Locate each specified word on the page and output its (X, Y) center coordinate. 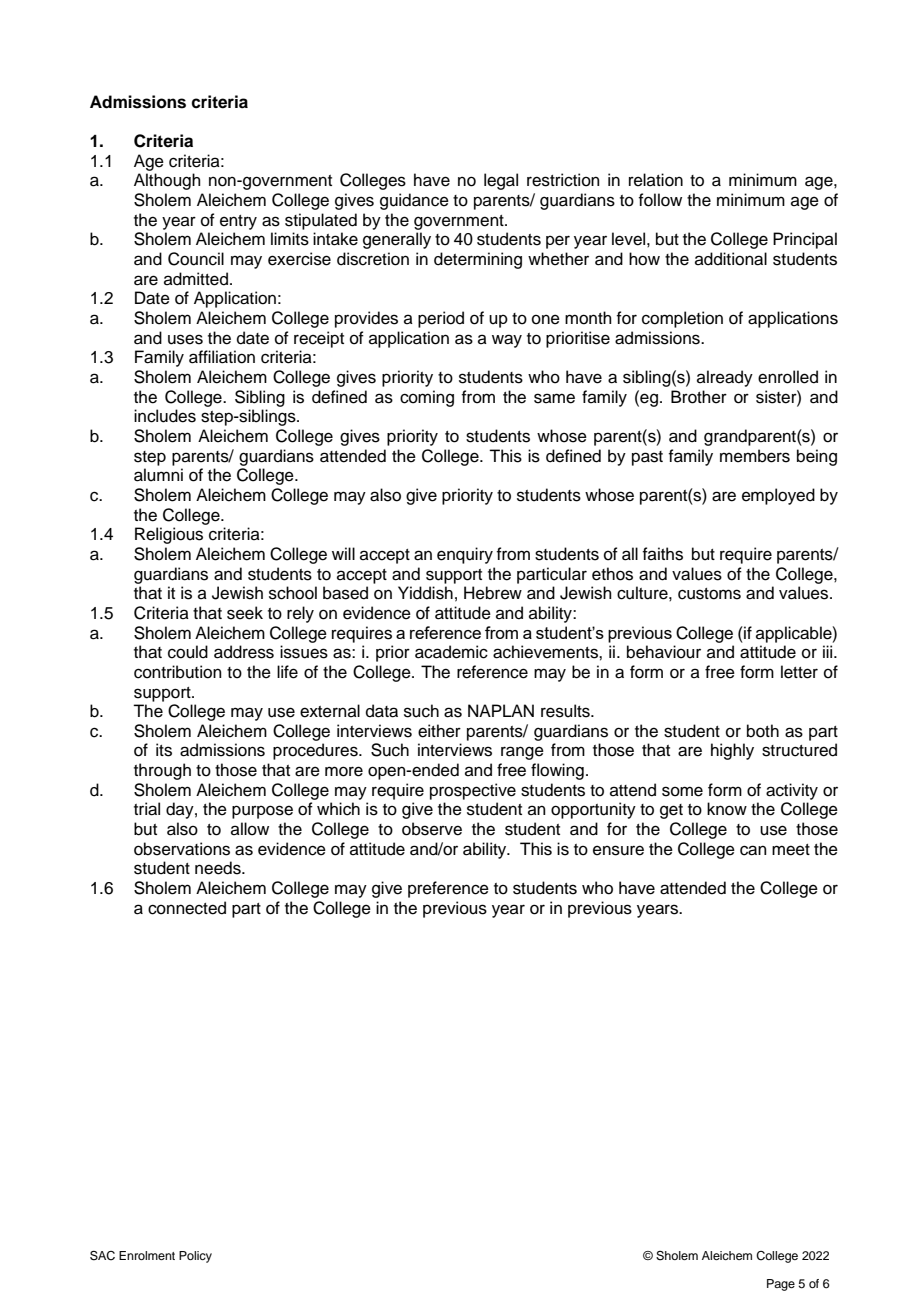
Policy (195, 1257)
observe (432, 829)
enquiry (465, 555)
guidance (414, 201)
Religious (169, 535)
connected (187, 908)
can (753, 850)
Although (167, 181)
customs (709, 594)
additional (731, 259)
